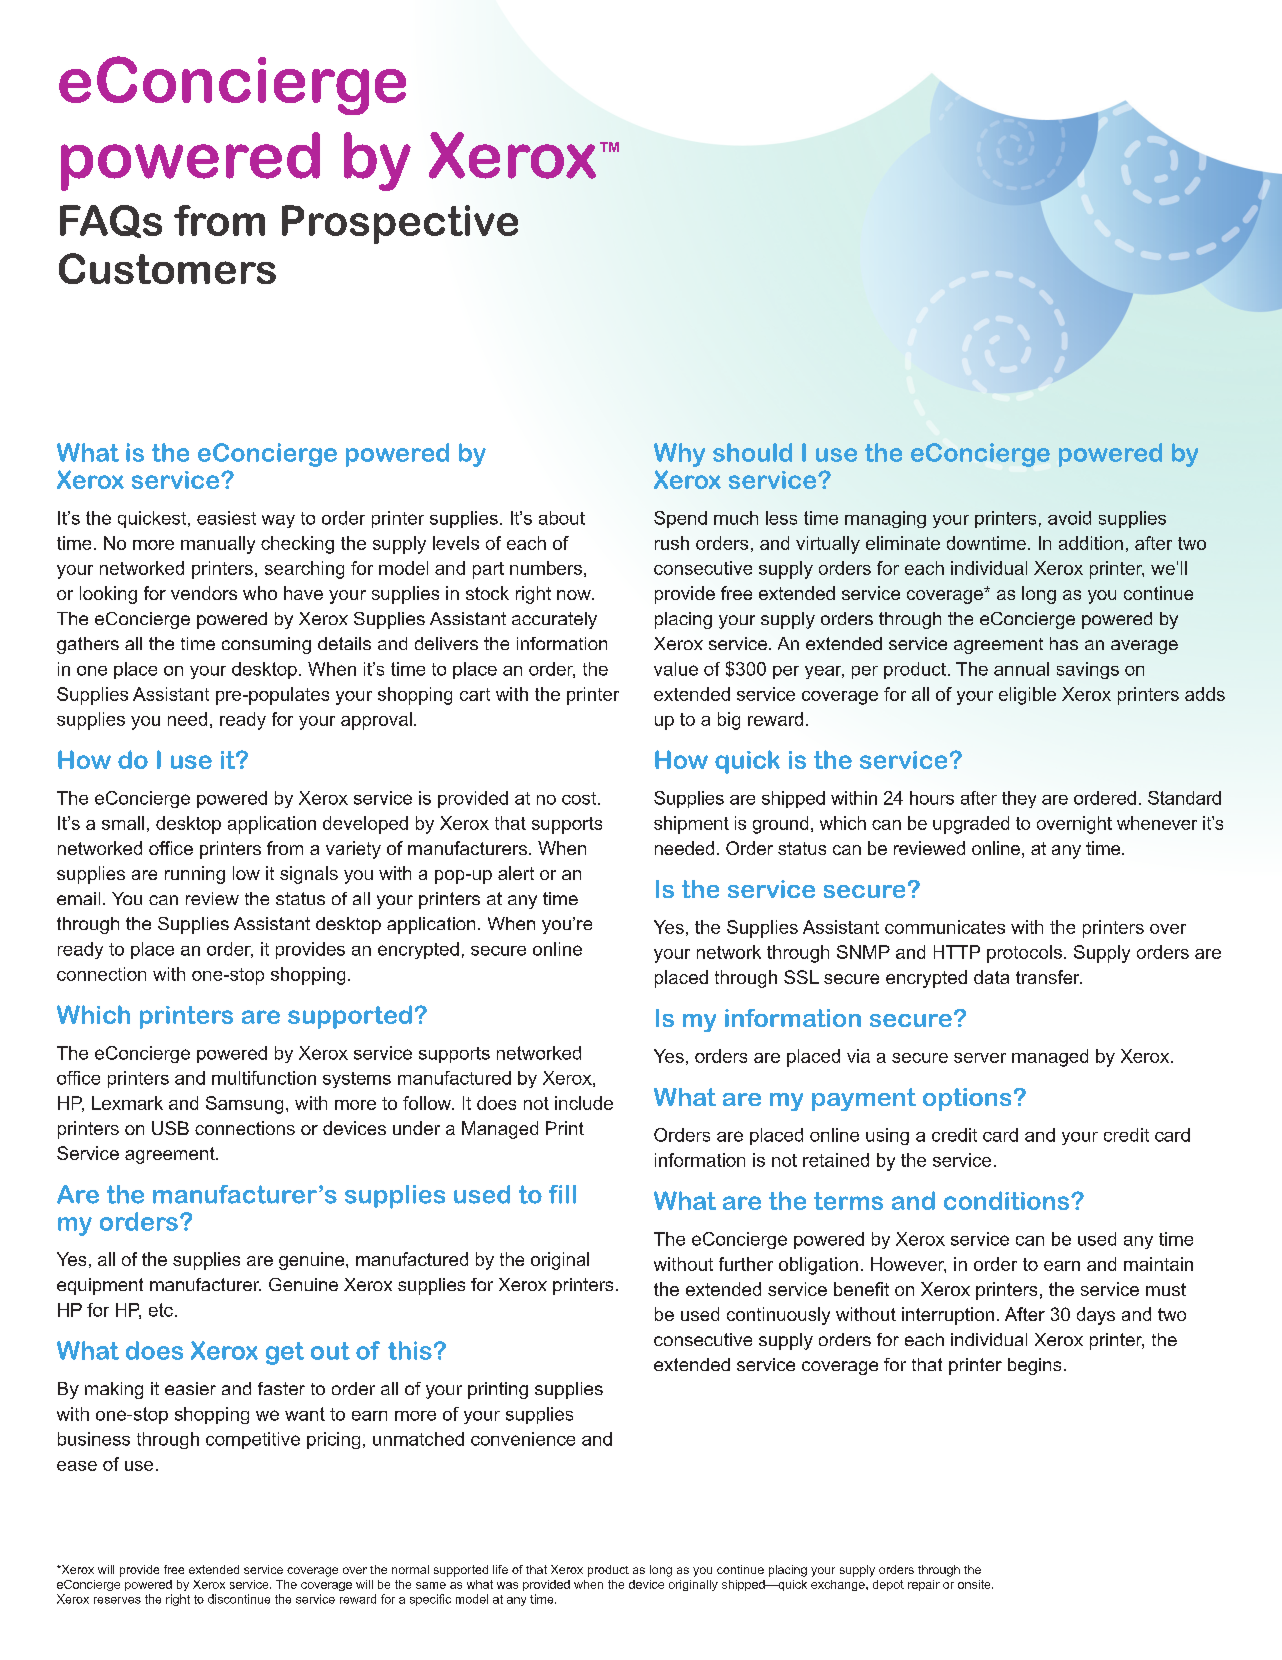 The height and width of the page is (1660, 1282). What do you see at coordinates (167, 268) in the page?
I see `Customers` at bounding box center [167, 268].
